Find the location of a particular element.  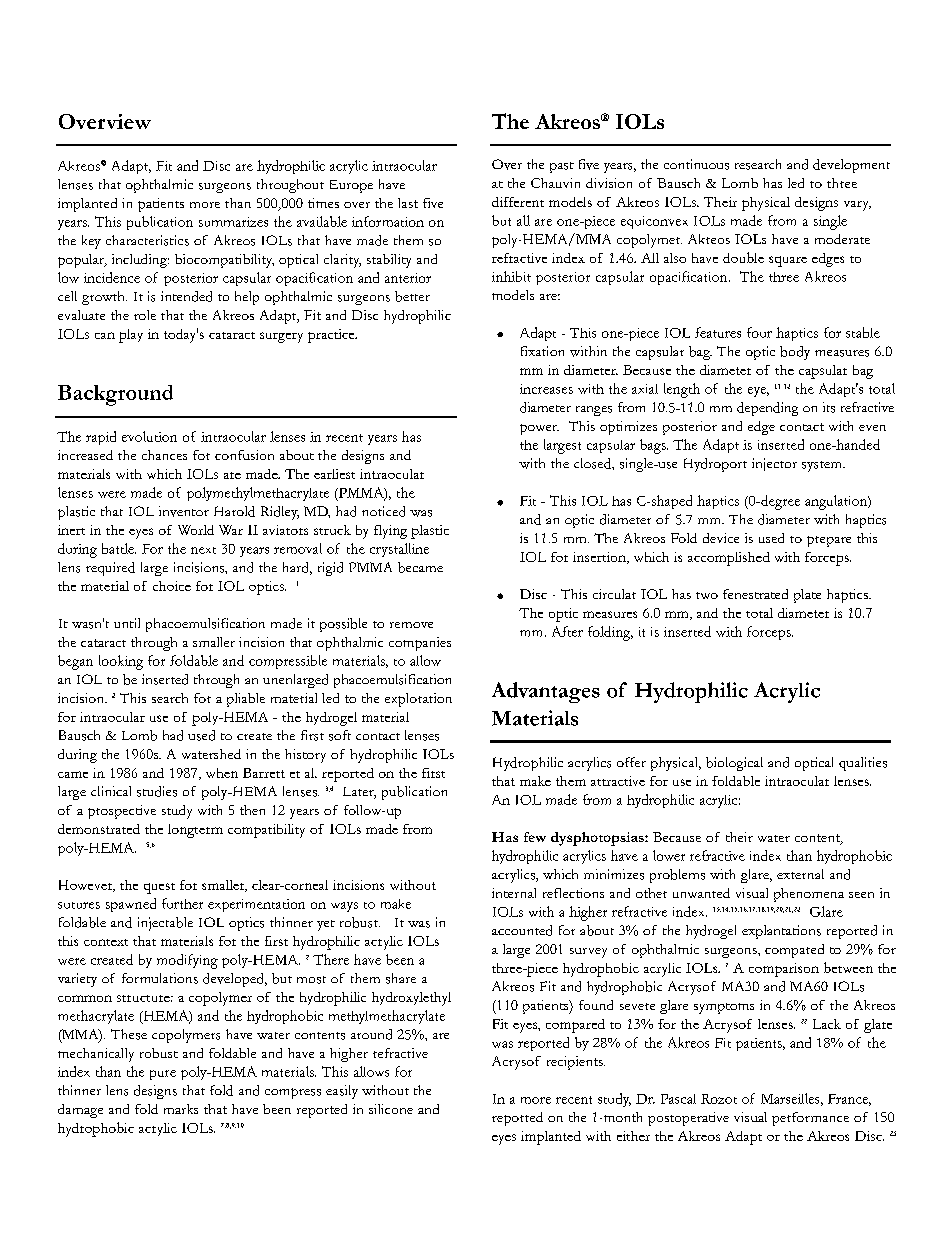

internal is located at coordinates (514, 893).
